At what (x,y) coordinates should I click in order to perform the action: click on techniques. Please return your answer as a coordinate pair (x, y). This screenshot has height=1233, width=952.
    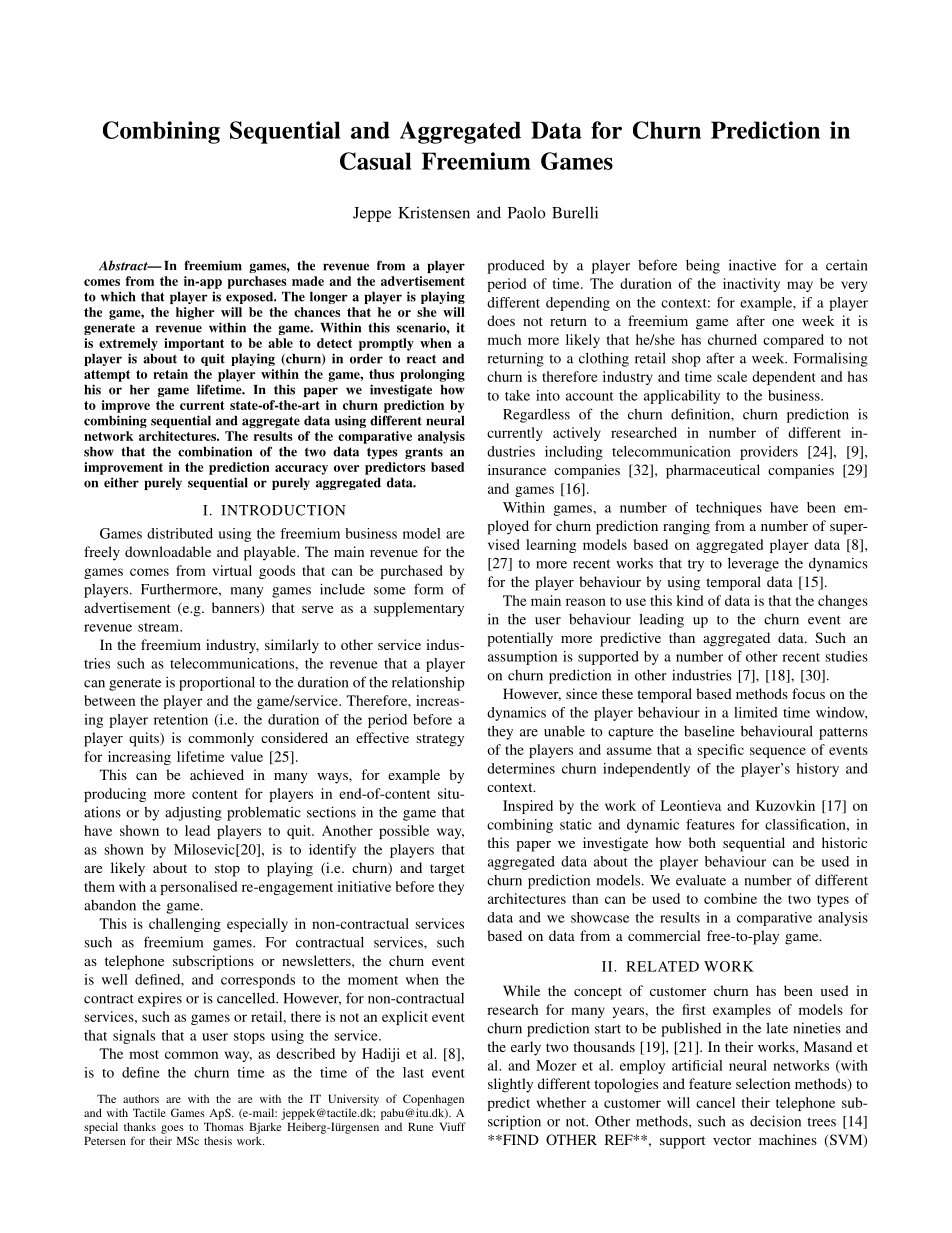
    Looking at the image, I should click on (729, 509).
